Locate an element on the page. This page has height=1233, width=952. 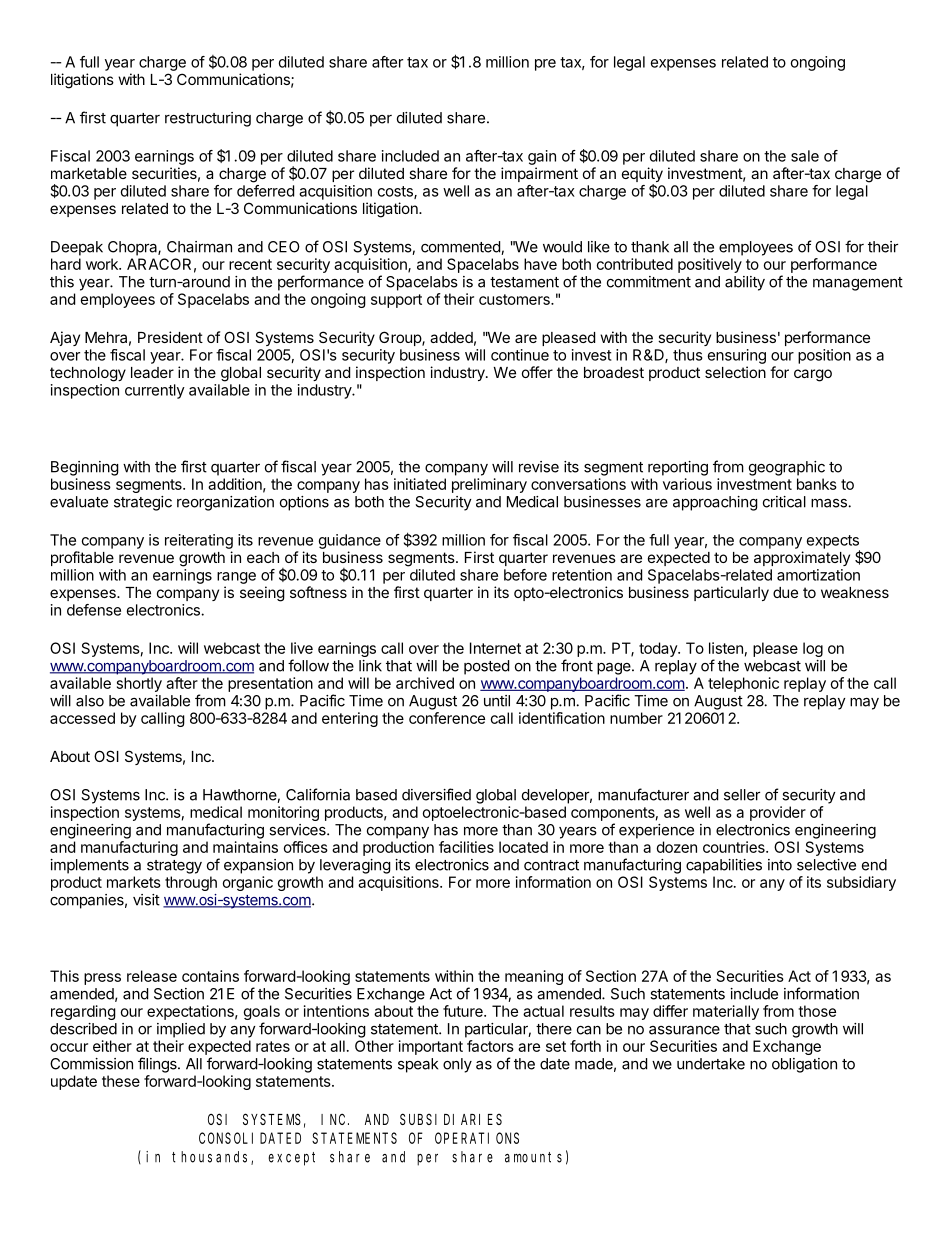
thousands is located at coordinates (212, 1158).
